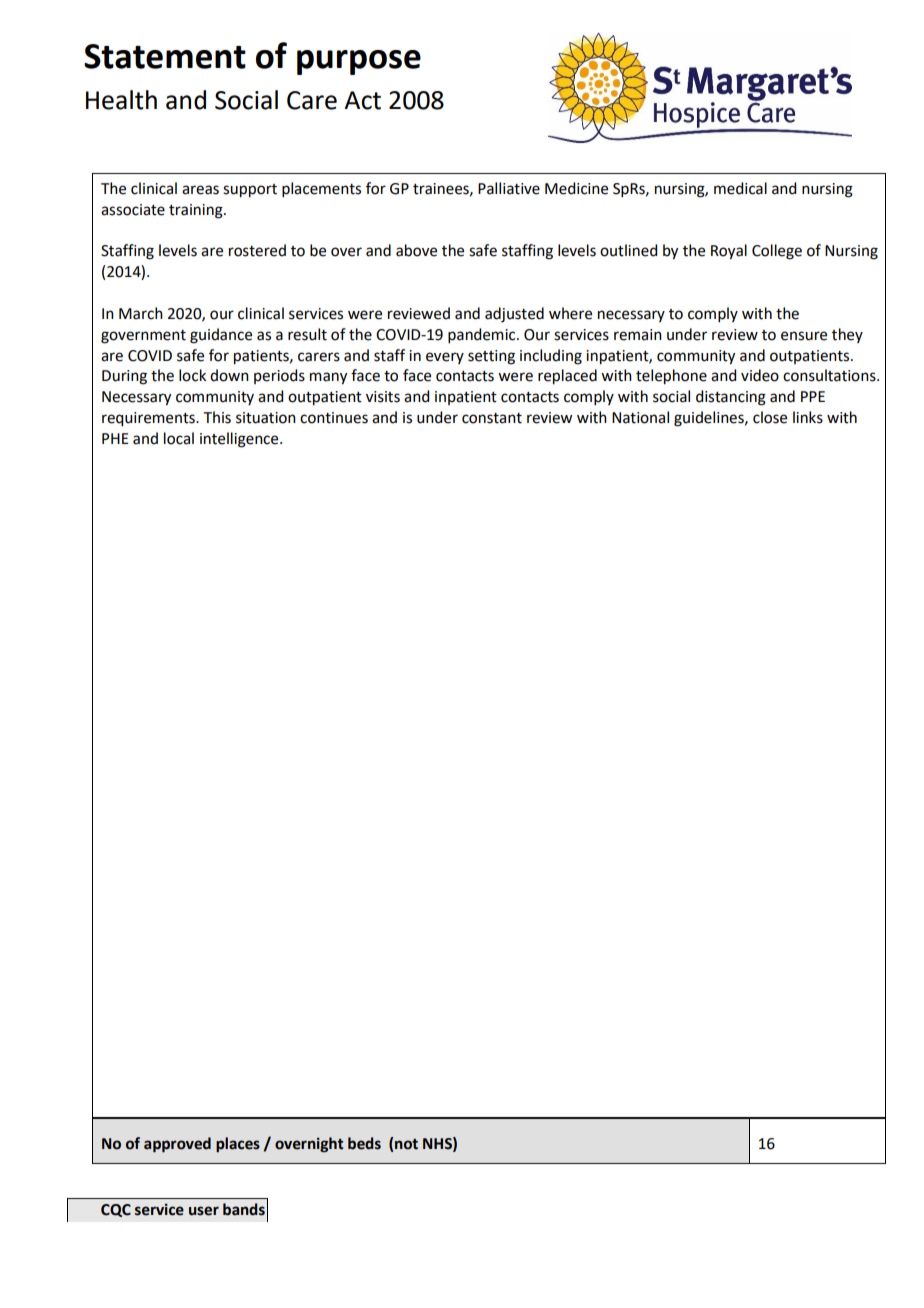  What do you see at coordinates (509, 188) in the screenshot?
I see `Palliative` at bounding box center [509, 188].
